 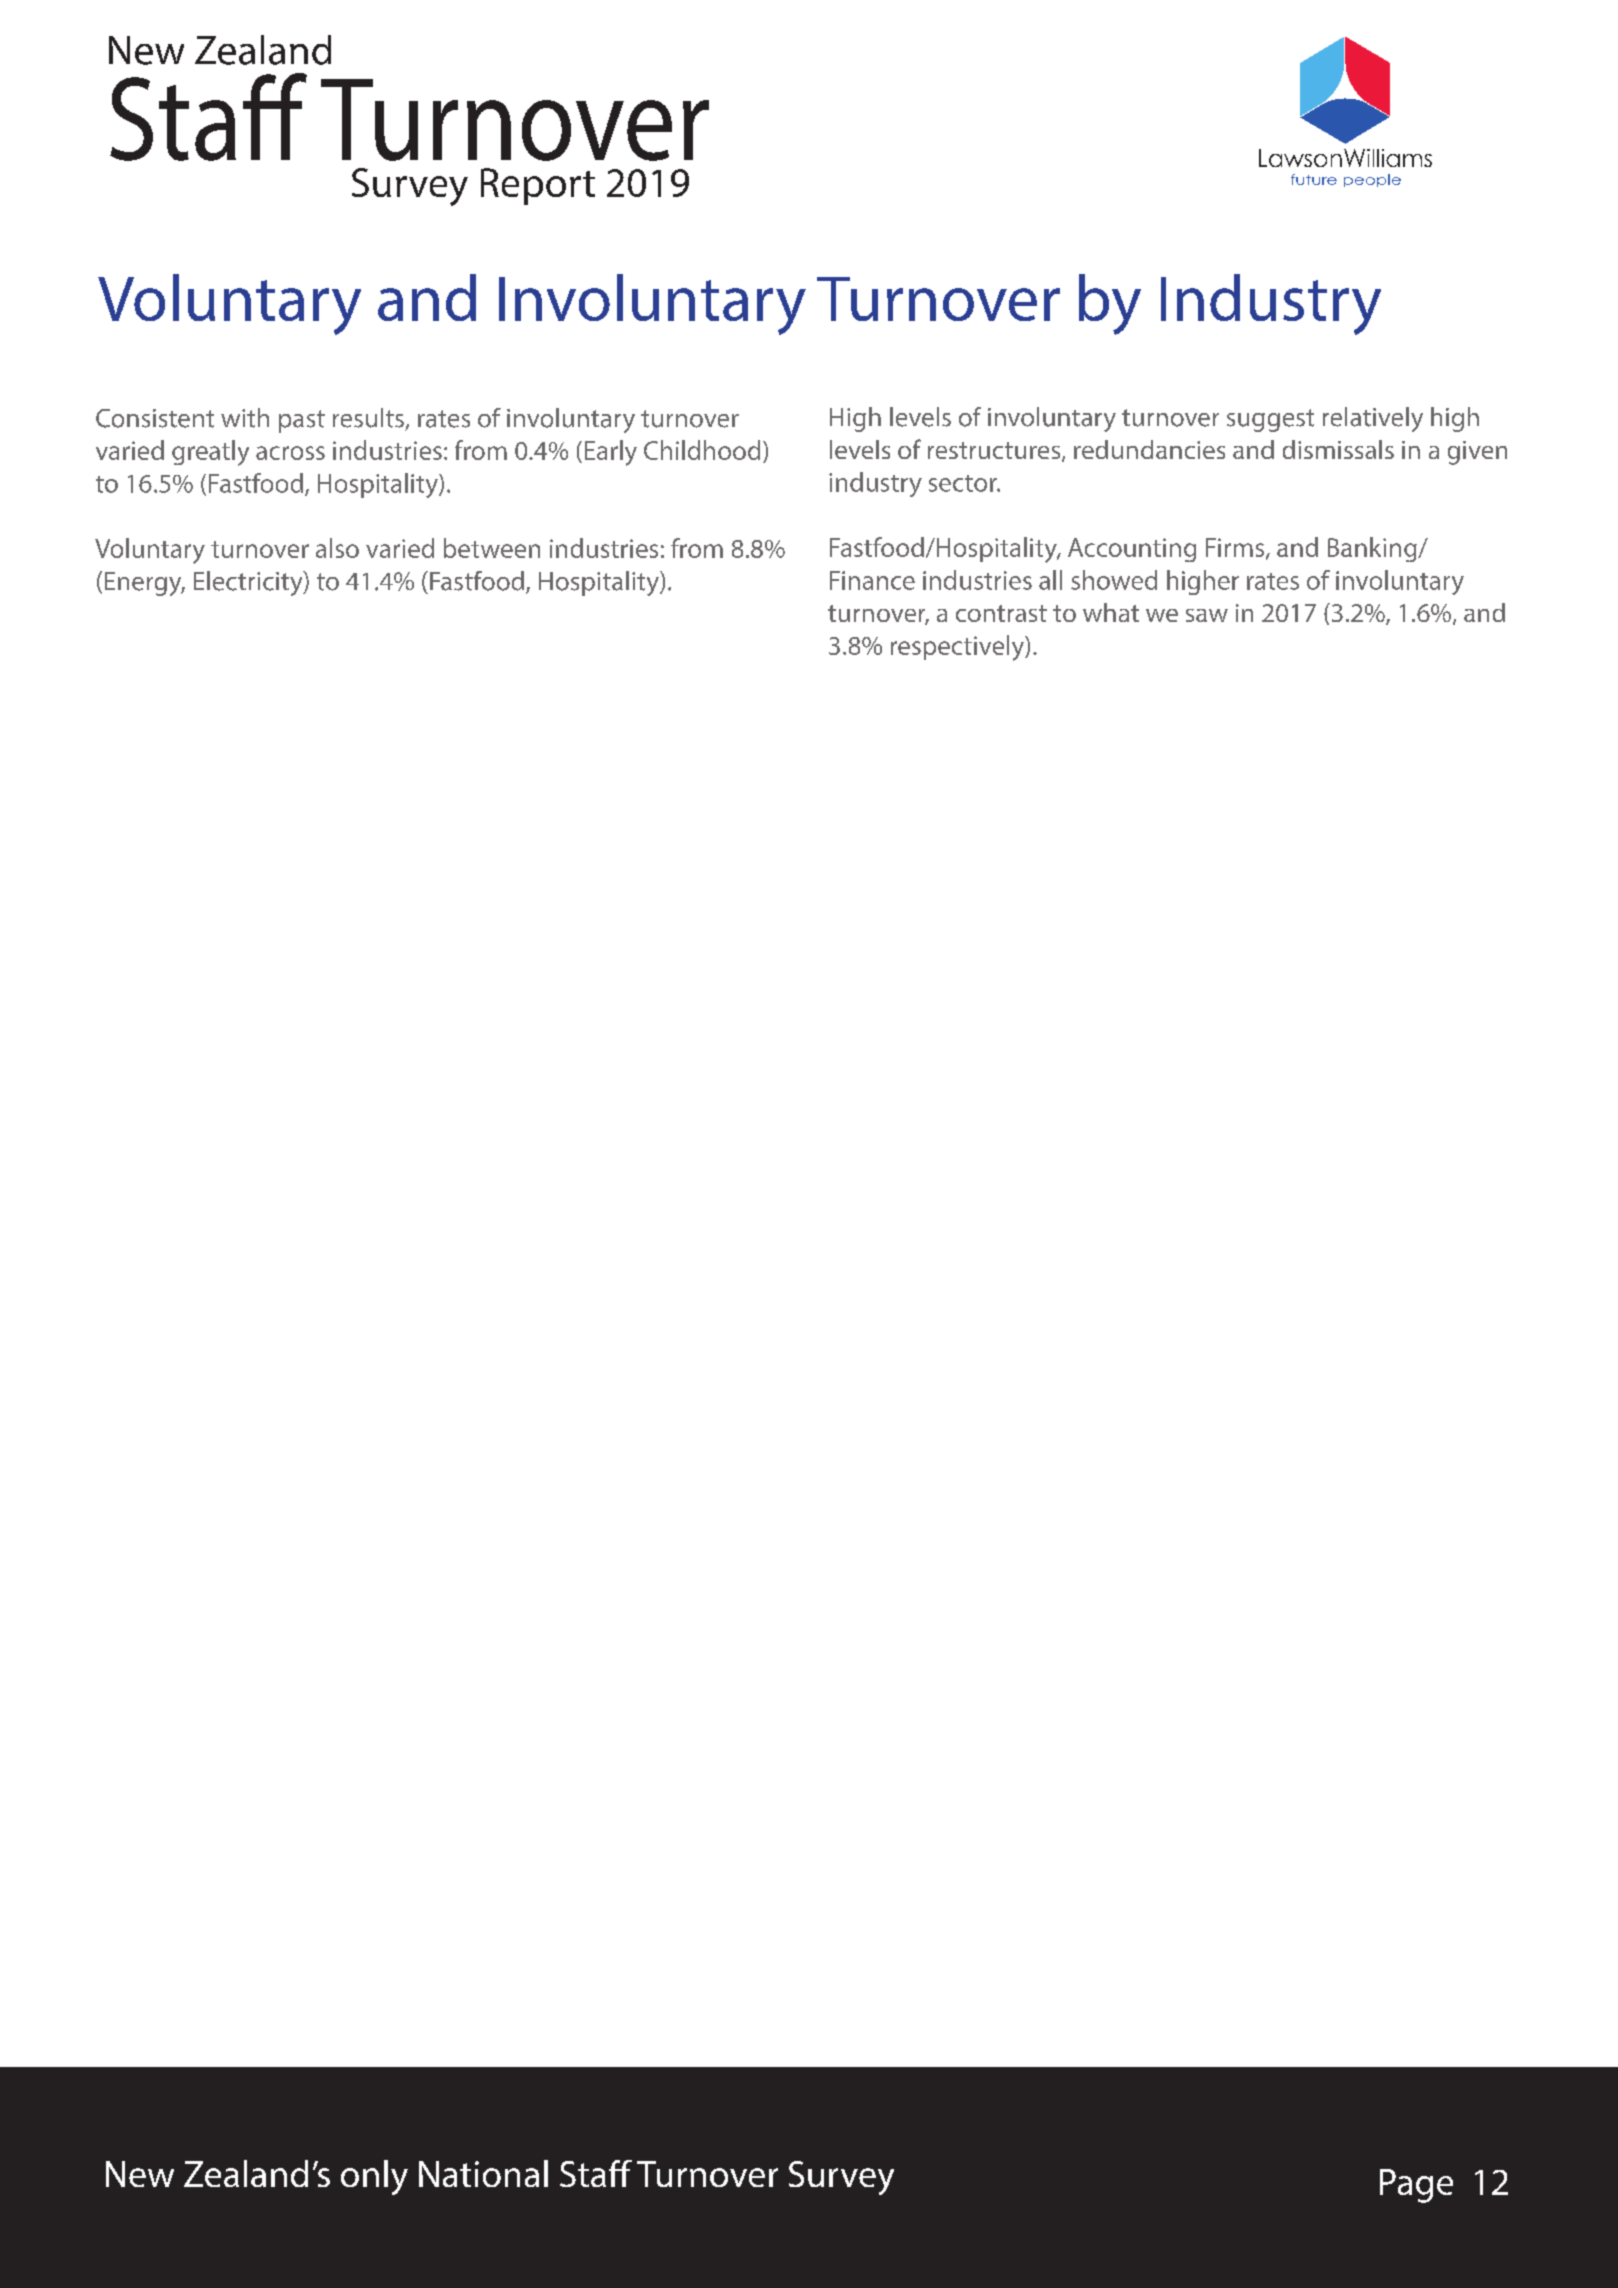 What do you see at coordinates (1416, 2186) in the image?
I see `Page` at bounding box center [1416, 2186].
